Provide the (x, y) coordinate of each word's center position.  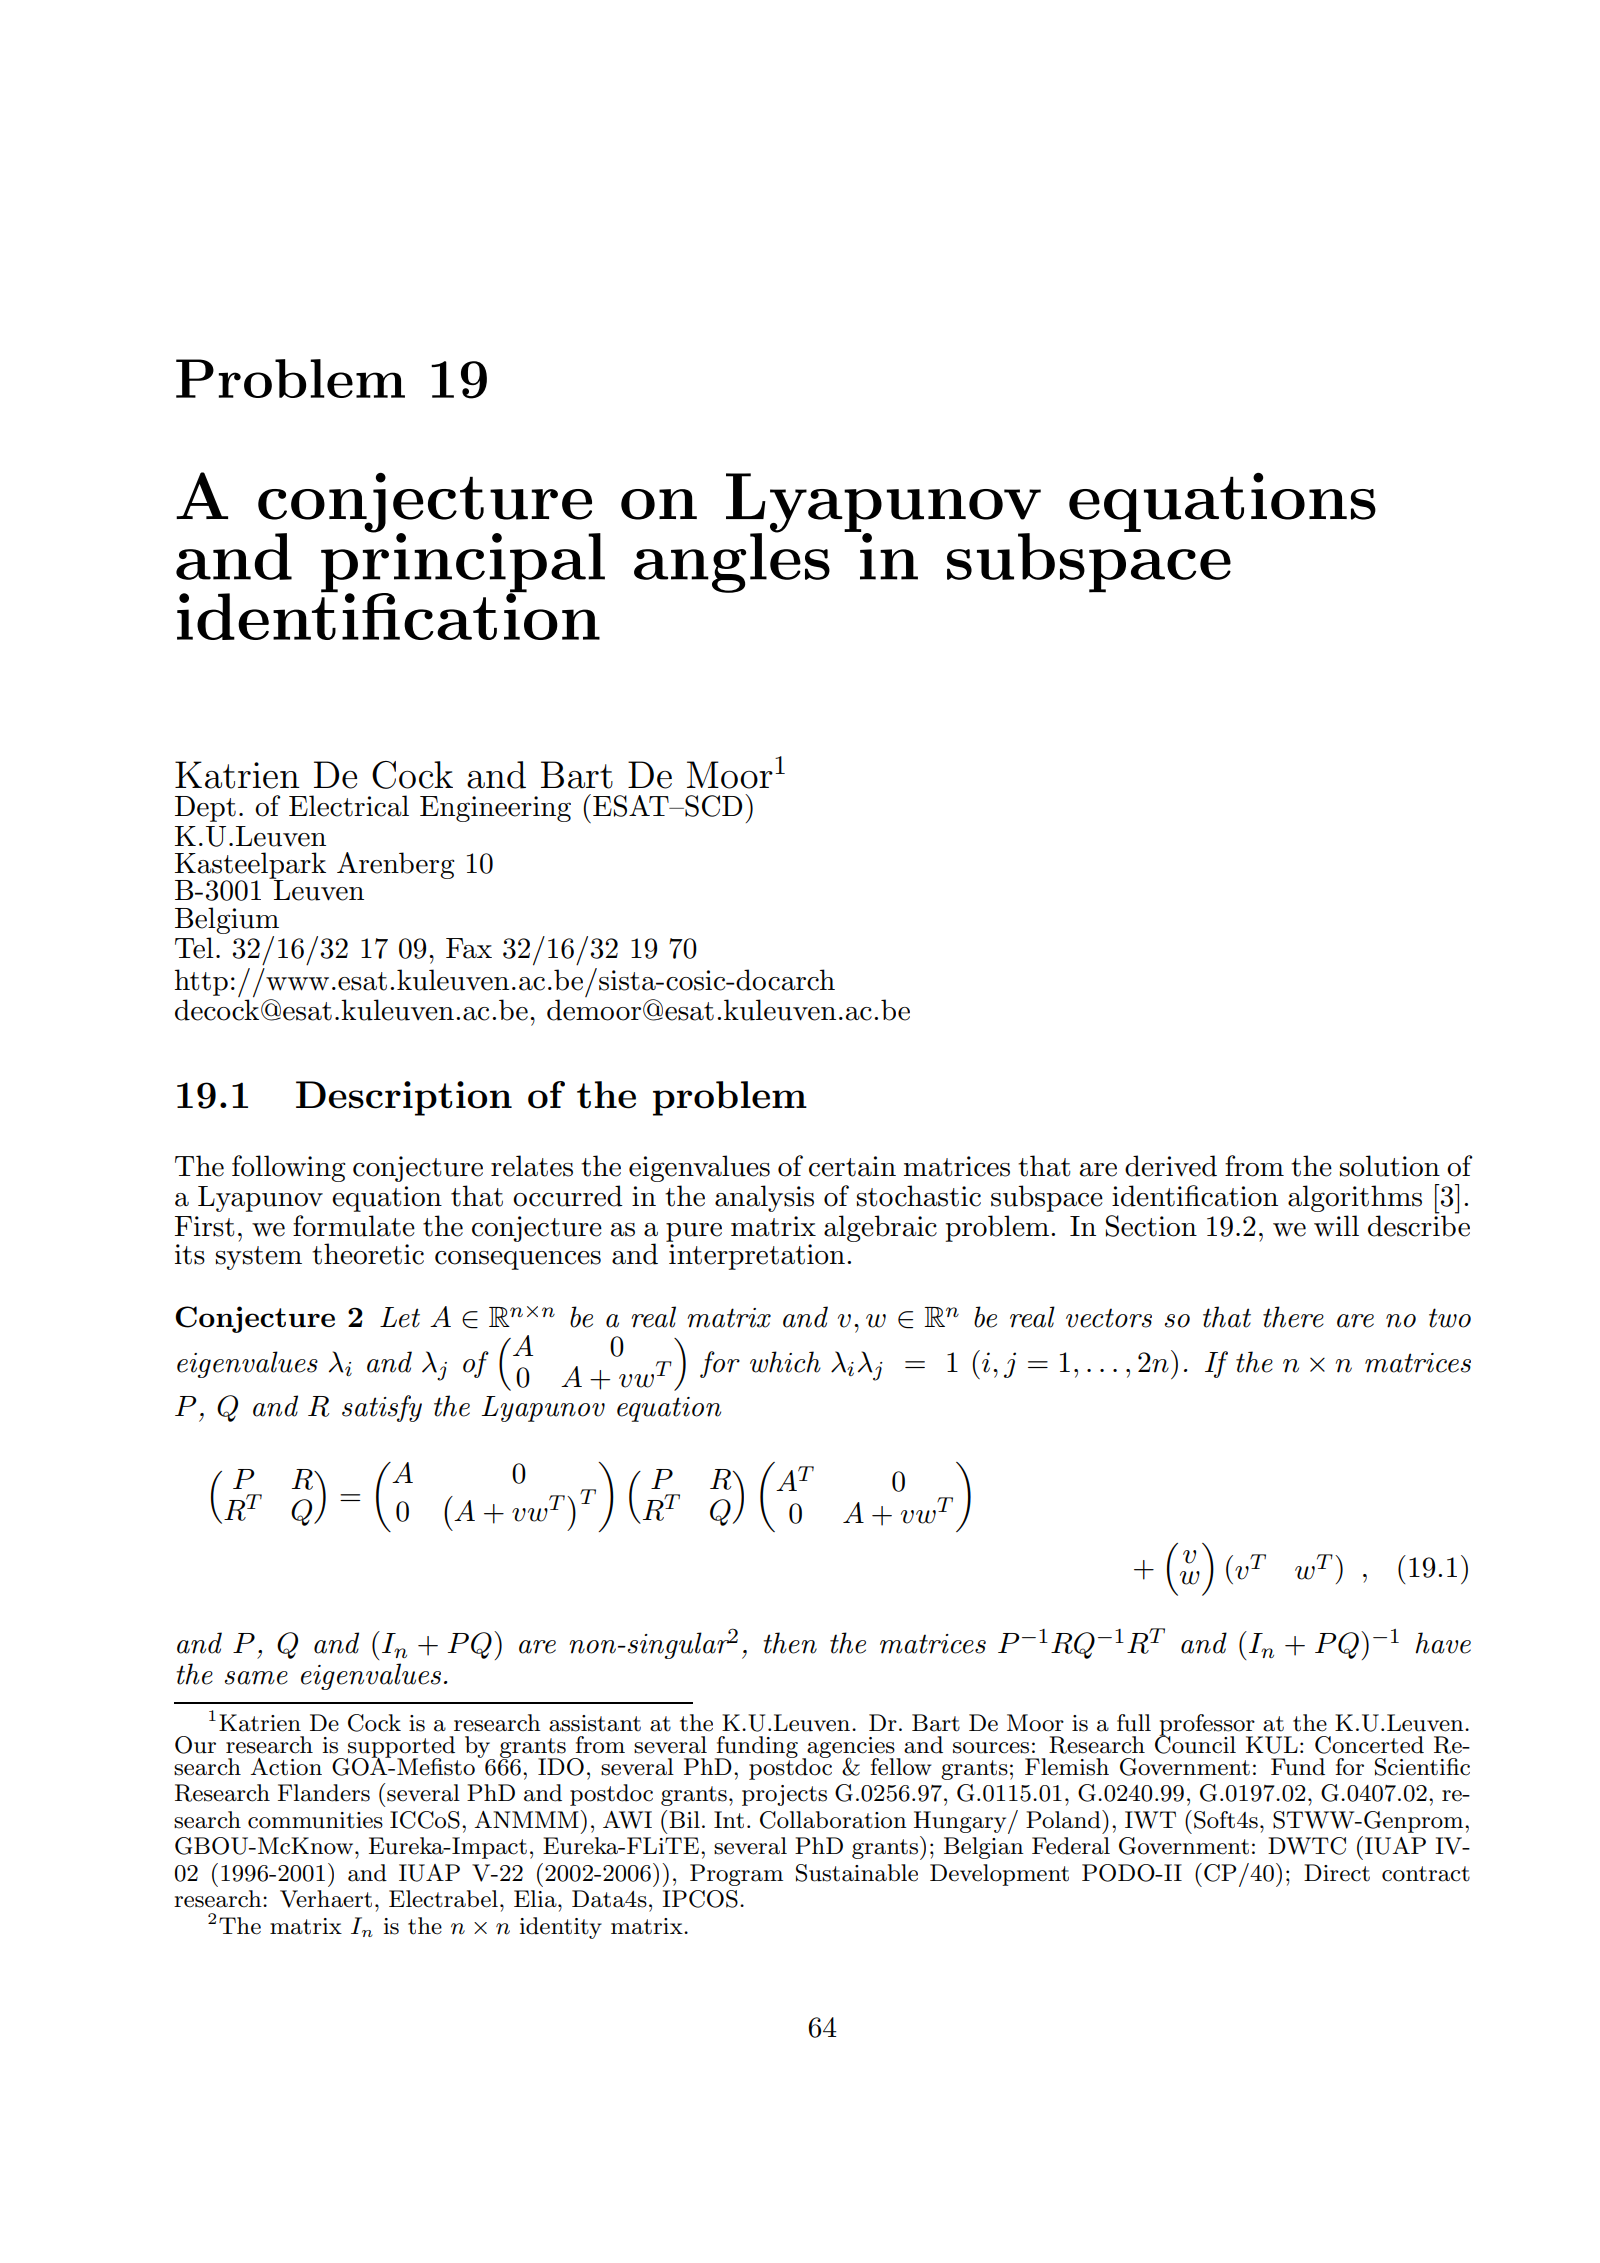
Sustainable (857, 1873)
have (1443, 1643)
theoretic (368, 1254)
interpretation (756, 1255)
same (256, 1678)
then (790, 1643)
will (1336, 1226)
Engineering (495, 809)
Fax (469, 948)
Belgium (227, 920)
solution (1390, 1166)
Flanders (324, 1793)
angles (732, 562)
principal (463, 563)
